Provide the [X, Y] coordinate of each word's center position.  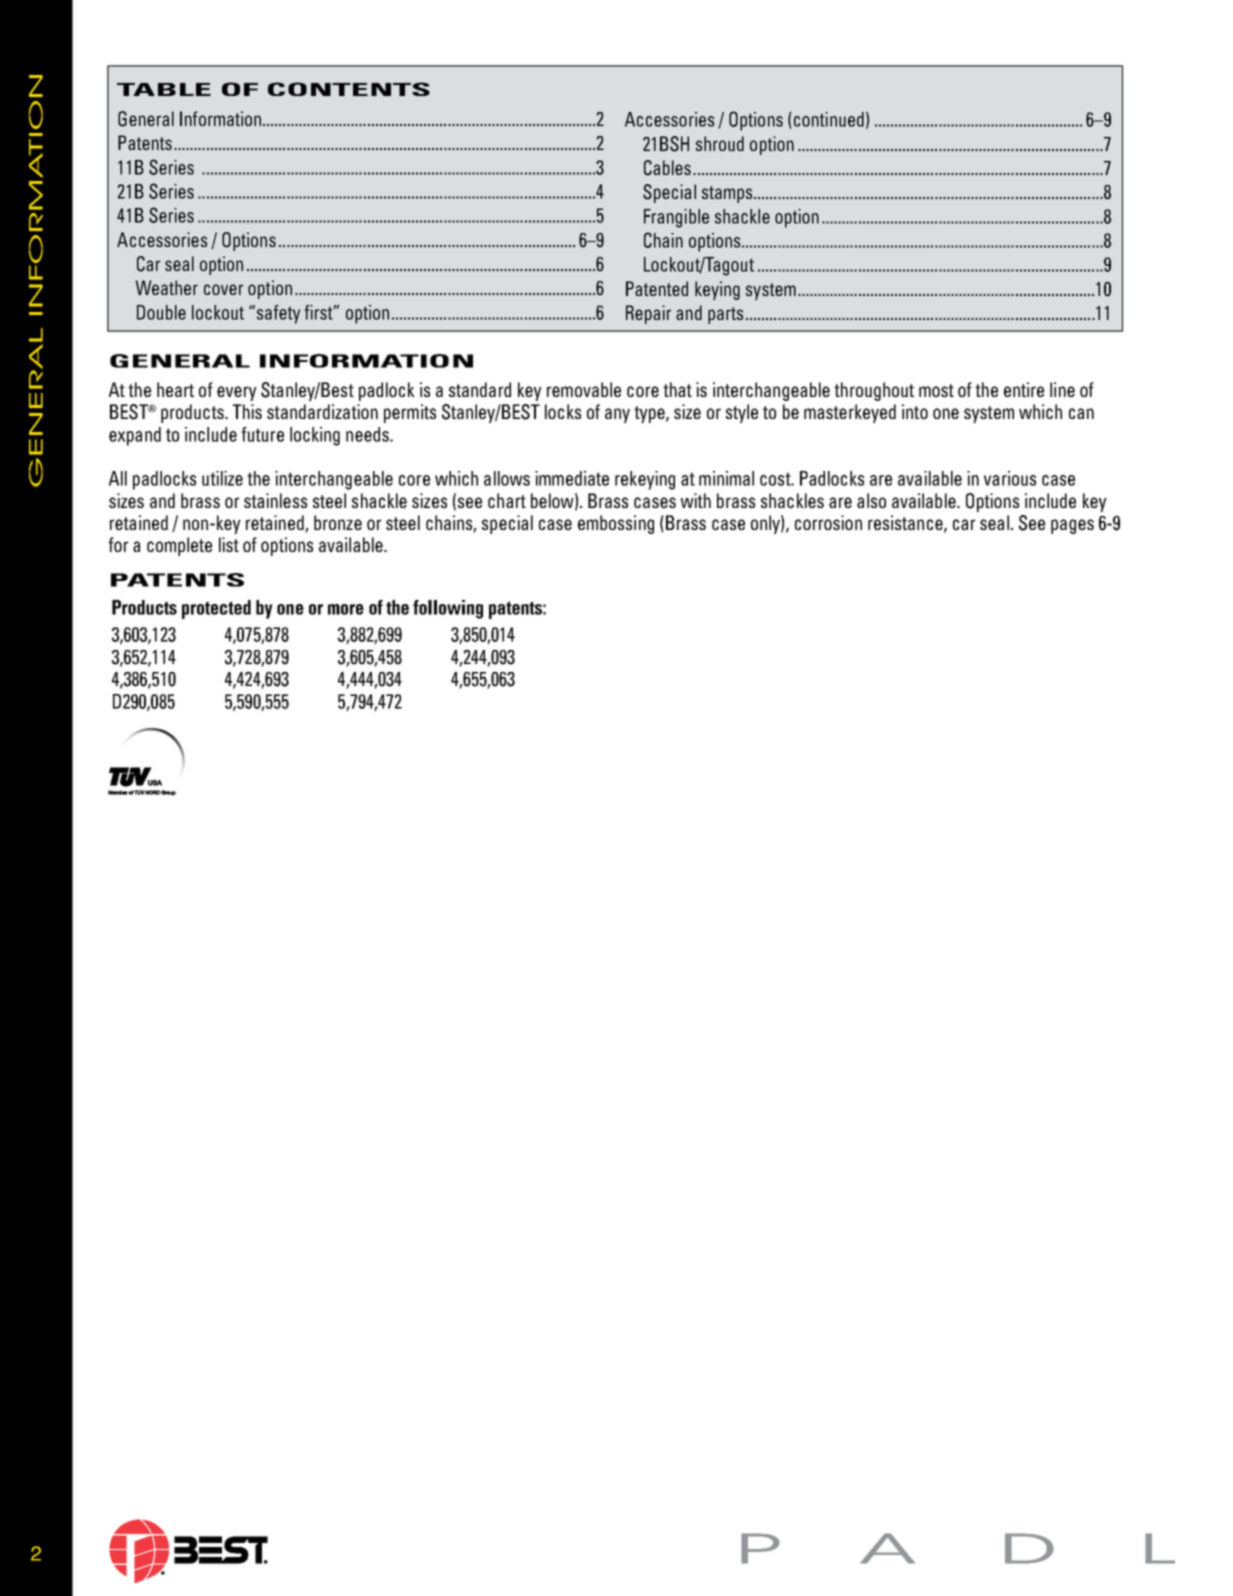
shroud [720, 143]
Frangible [676, 218]
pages [1072, 526]
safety [278, 314]
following [448, 609]
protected [216, 609]
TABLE [164, 89]
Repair [648, 314]
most [936, 390]
